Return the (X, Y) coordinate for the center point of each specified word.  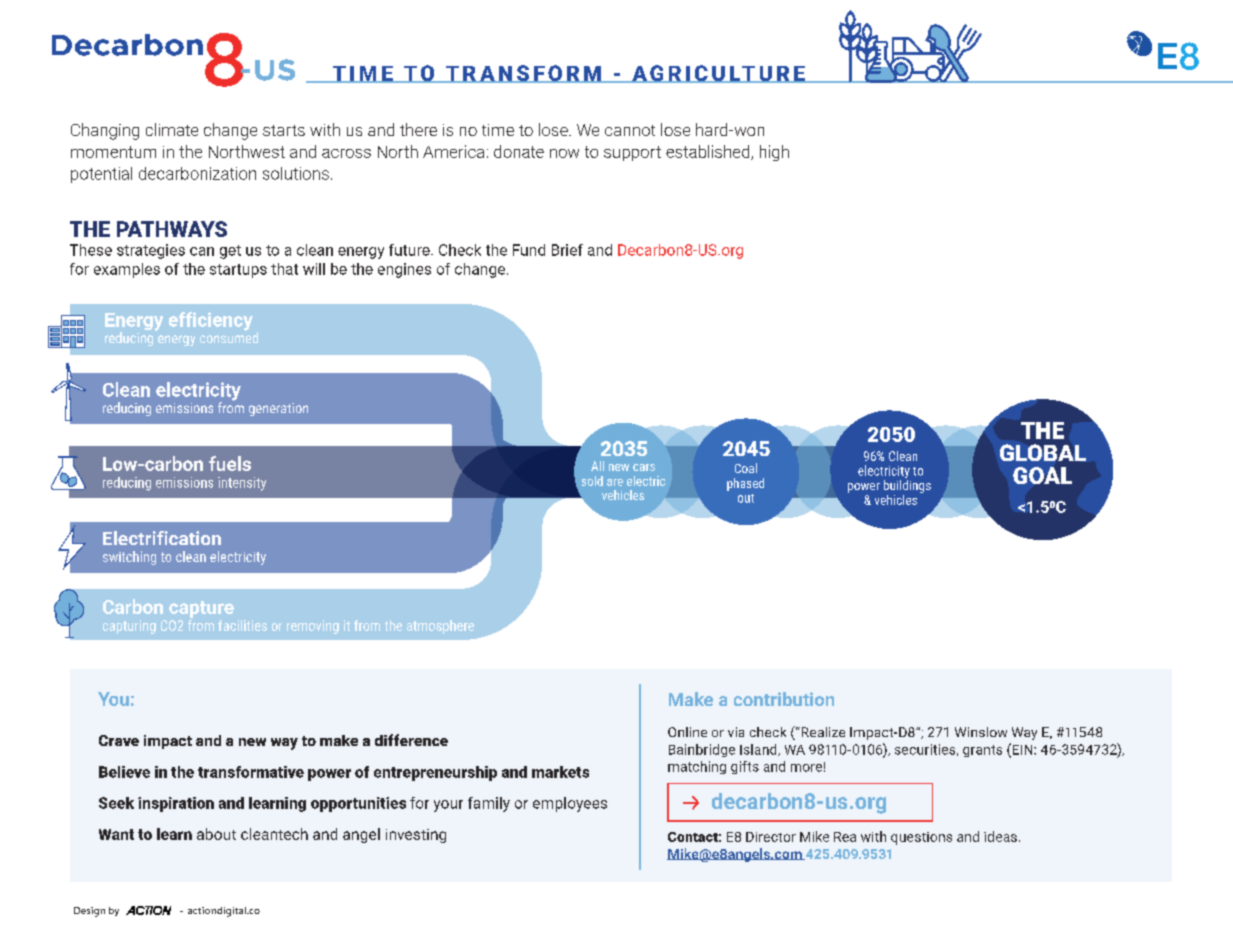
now (564, 153)
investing (416, 836)
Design (89, 912)
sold (592, 481)
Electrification (162, 538)
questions (921, 838)
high (774, 153)
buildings (907, 486)
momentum (113, 152)
